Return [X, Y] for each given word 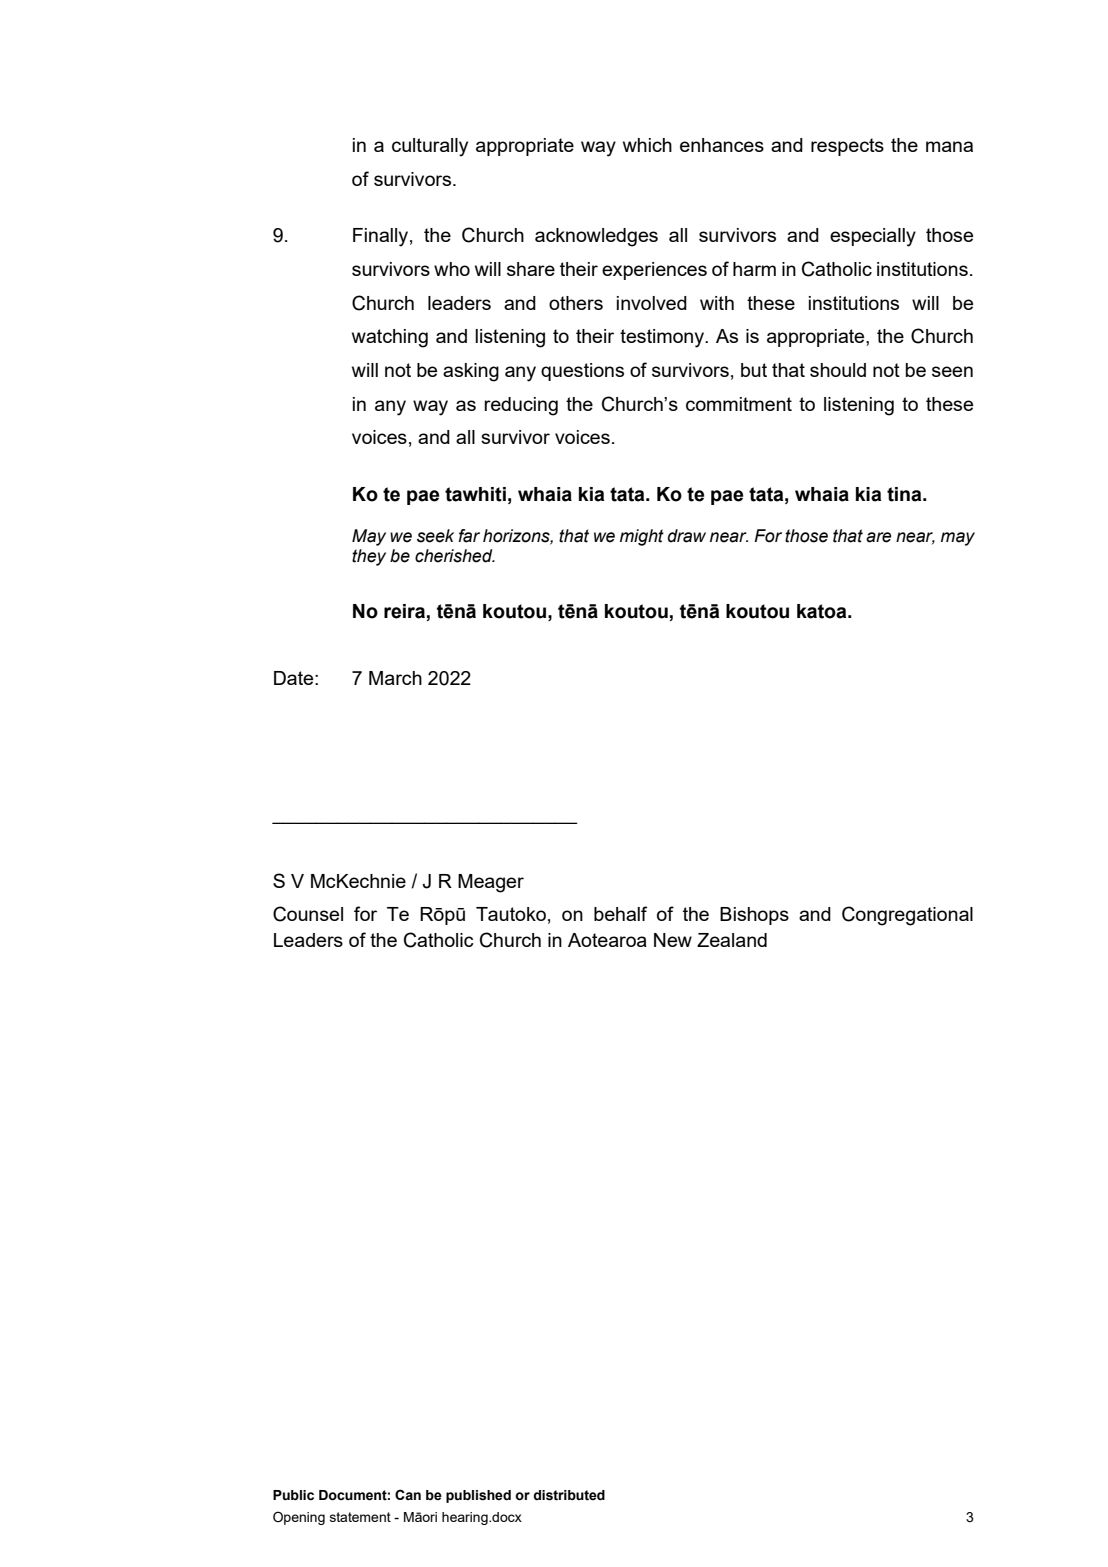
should [838, 370]
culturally [430, 147]
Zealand [732, 940]
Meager [491, 883]
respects [847, 147]
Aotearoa [607, 940]
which [647, 145]
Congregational [907, 916]
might [642, 537]
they [369, 557]
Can [408, 1495]
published [478, 1496]
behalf [620, 913]
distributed [569, 1495]
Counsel [308, 914]
